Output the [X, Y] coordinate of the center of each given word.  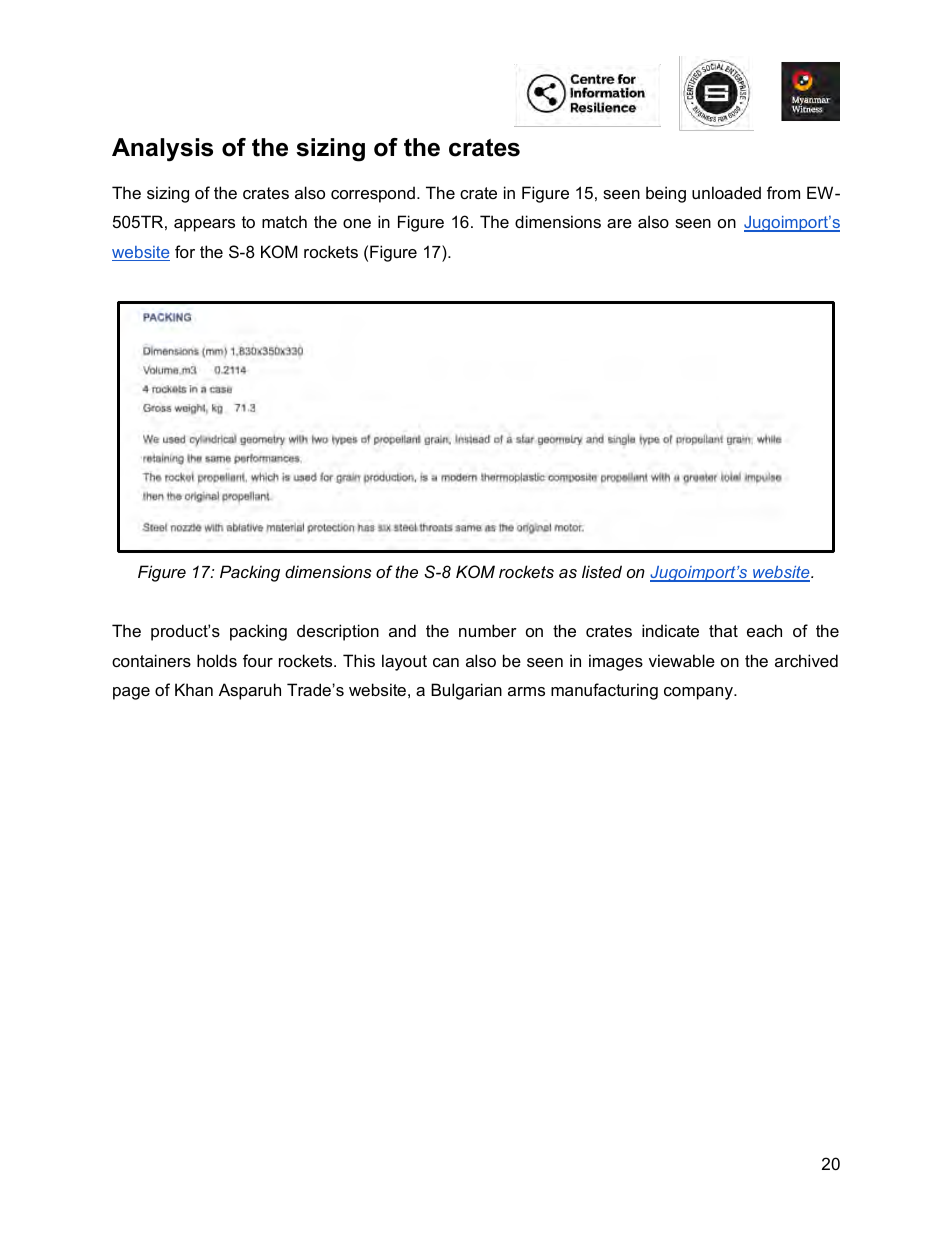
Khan [194, 689]
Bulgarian [466, 691]
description [338, 632]
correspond [373, 194]
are [619, 223]
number [488, 630]
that [723, 630]
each [764, 630]
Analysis [162, 150]
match [284, 221]
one [357, 223]
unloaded [726, 192]
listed [602, 571]
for [185, 251]
